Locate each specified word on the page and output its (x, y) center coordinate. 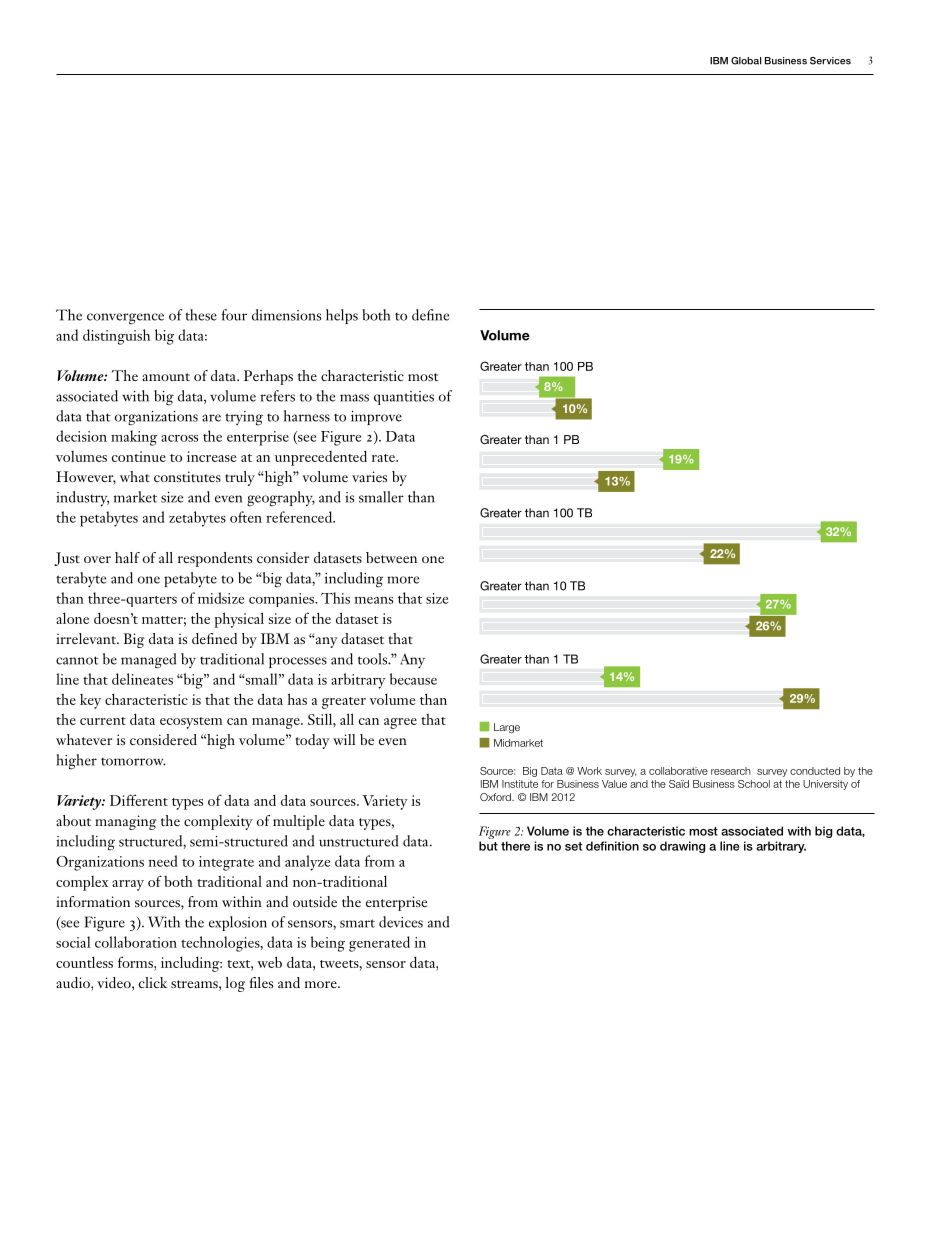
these (201, 315)
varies (369, 476)
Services (830, 61)
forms (136, 962)
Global (746, 61)
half (127, 557)
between (391, 557)
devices (401, 922)
